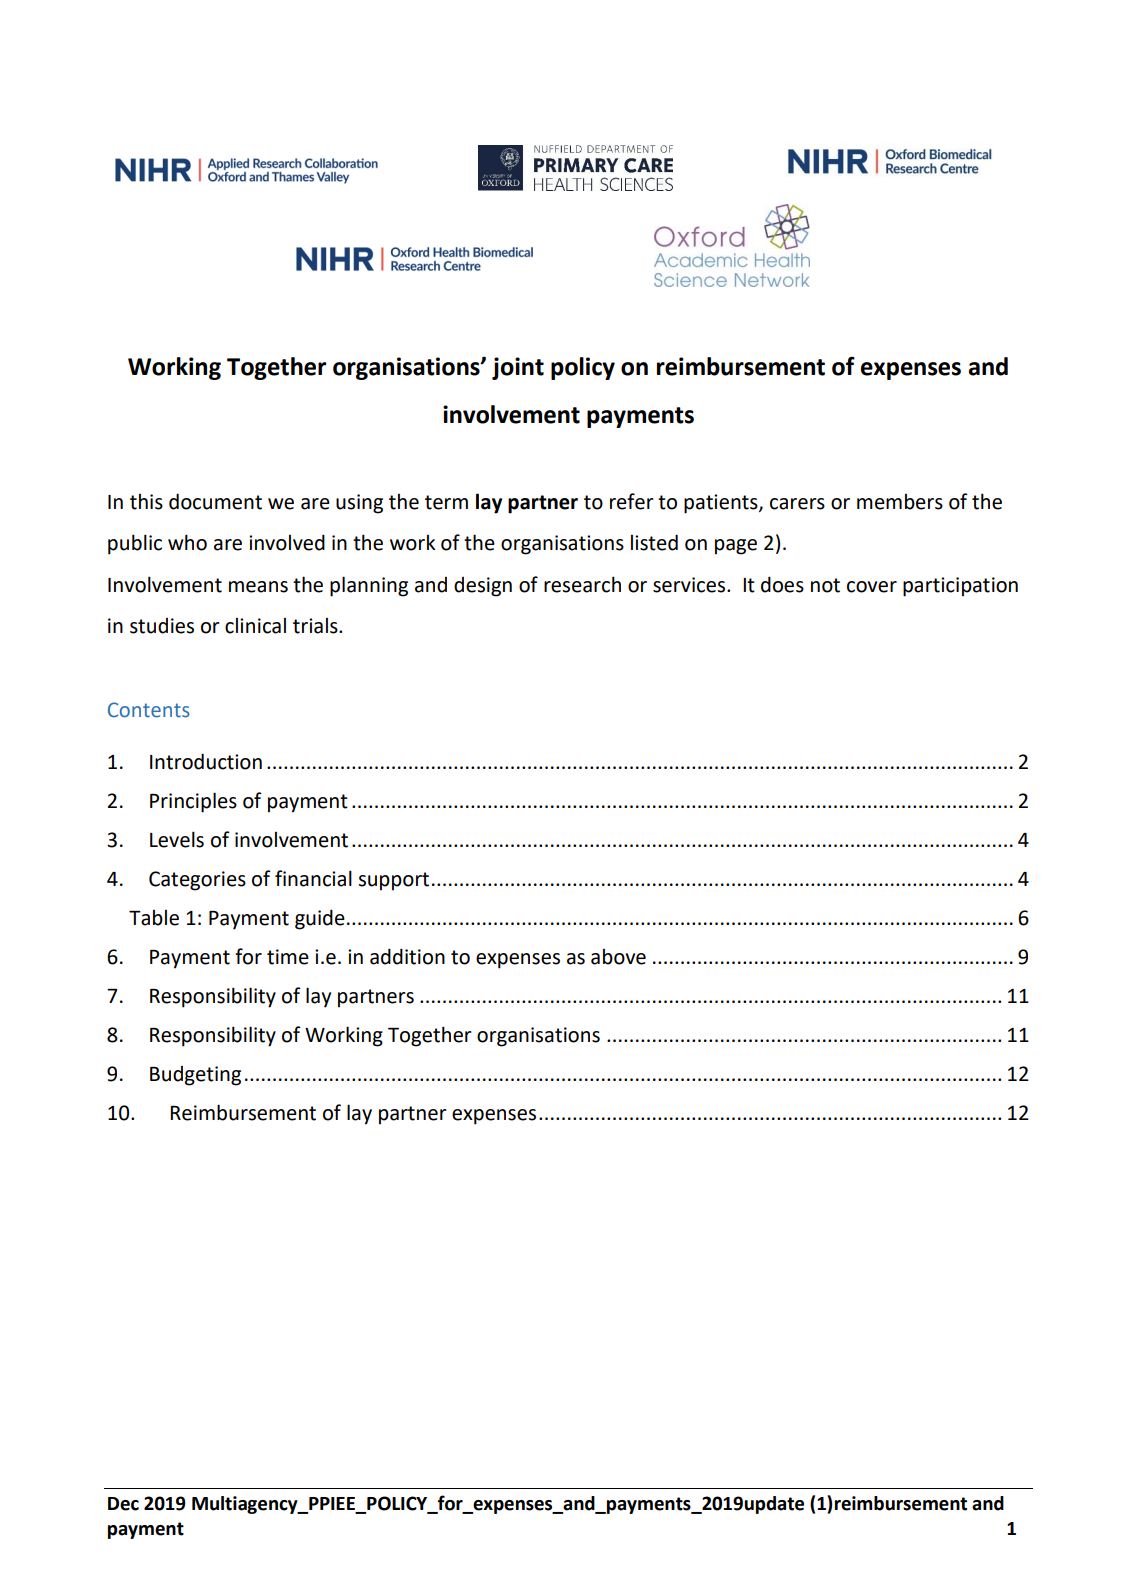 The image size is (1124, 1590). I want to click on above, so click(618, 957).
